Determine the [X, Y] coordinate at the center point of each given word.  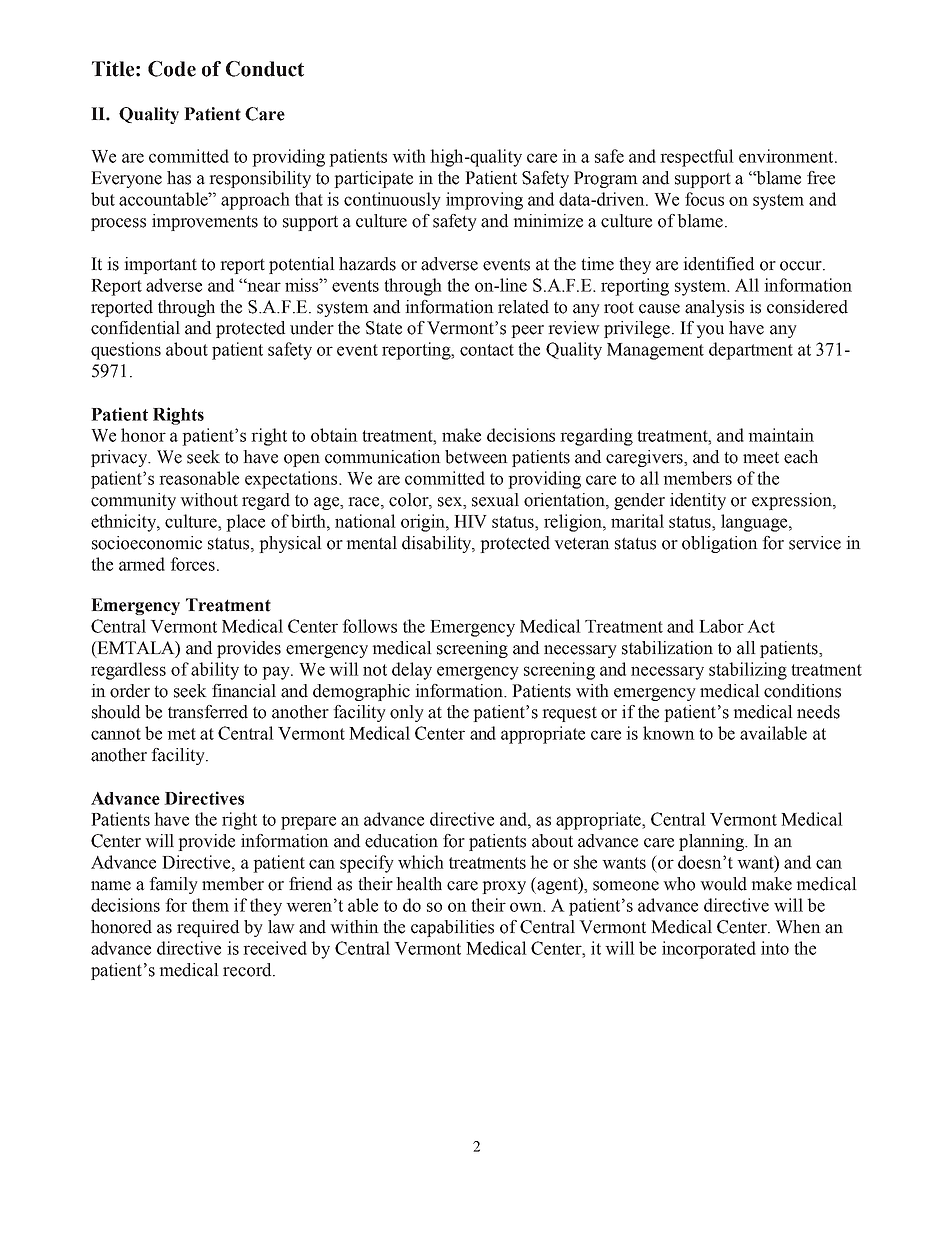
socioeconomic [147, 543]
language [755, 523]
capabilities [452, 928]
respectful [697, 158]
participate [373, 179]
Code [172, 69]
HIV [470, 521]
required [208, 928]
